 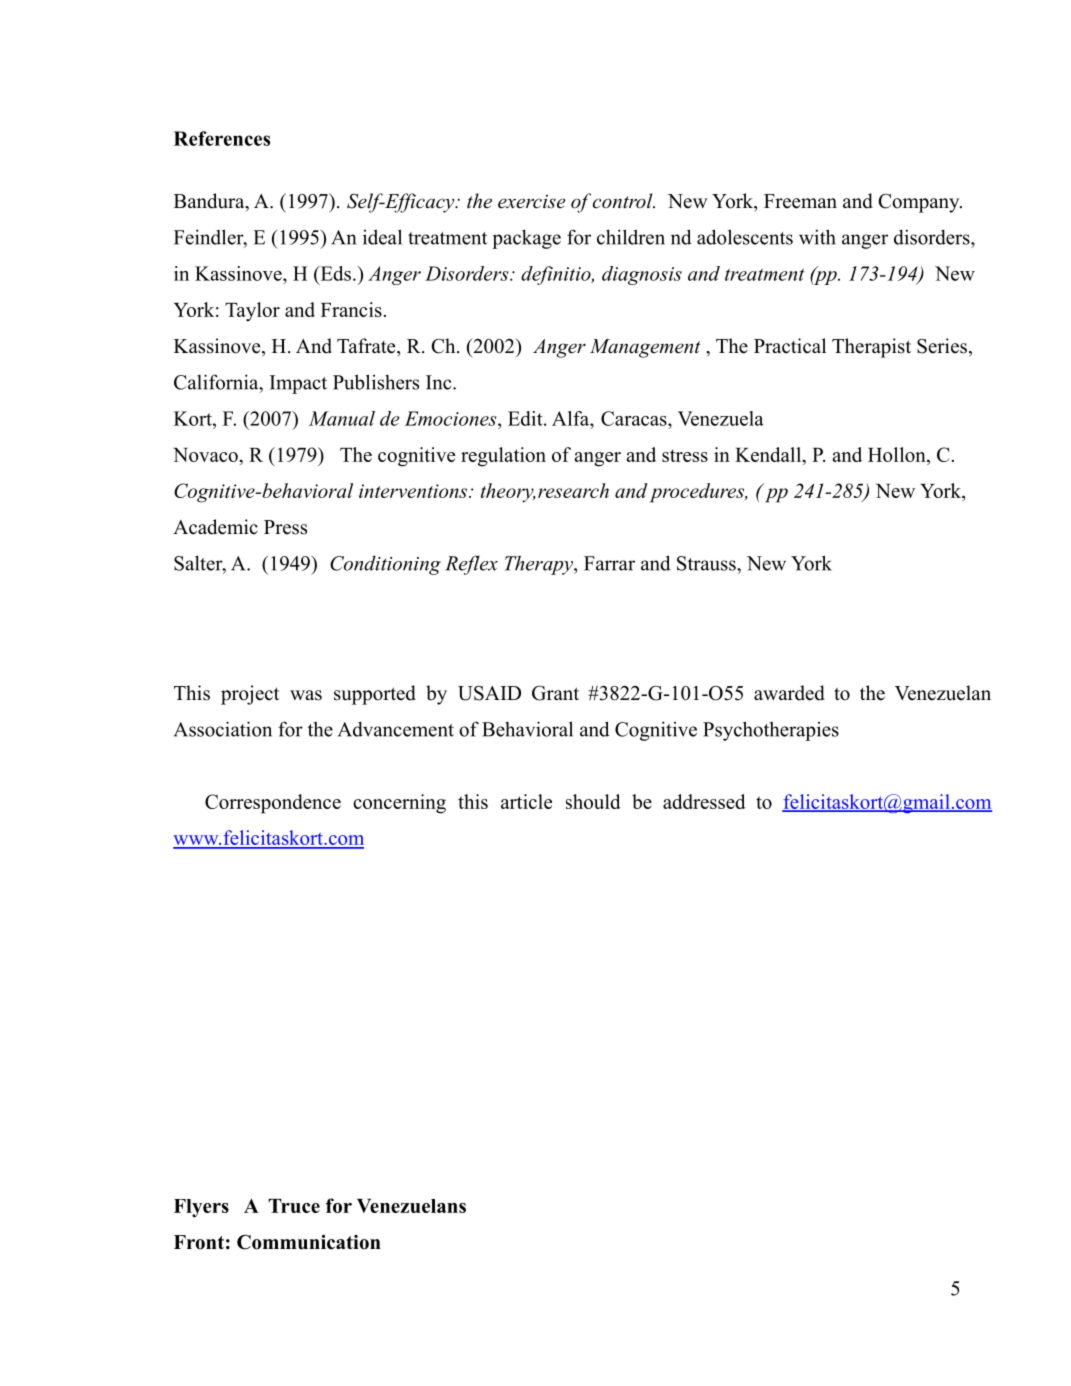 I want to click on Freeman, so click(x=800, y=201).
